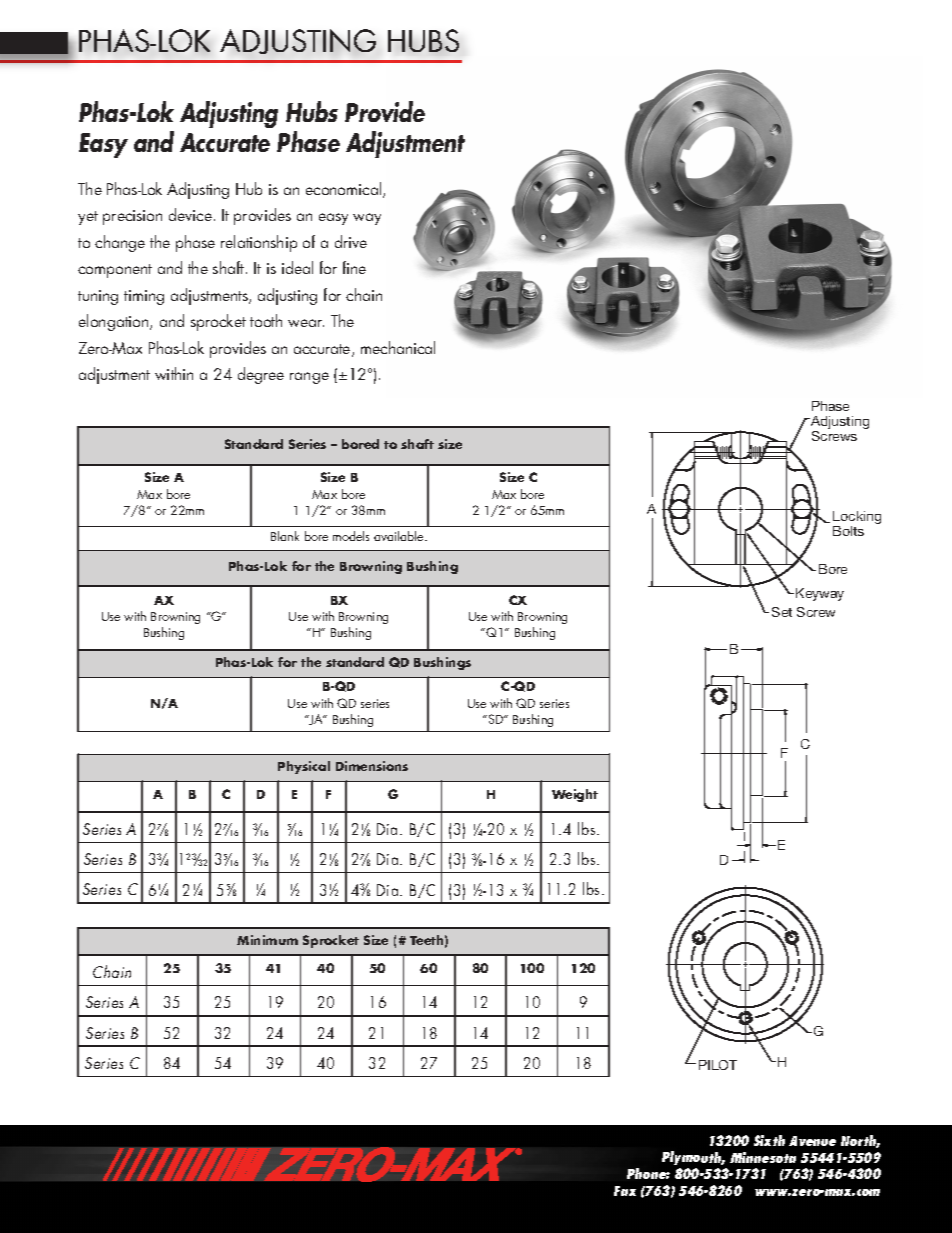 This screenshot has height=1233, width=952. Describe the element at coordinates (398, 347) in the screenshot. I see `mechanical` at that location.
